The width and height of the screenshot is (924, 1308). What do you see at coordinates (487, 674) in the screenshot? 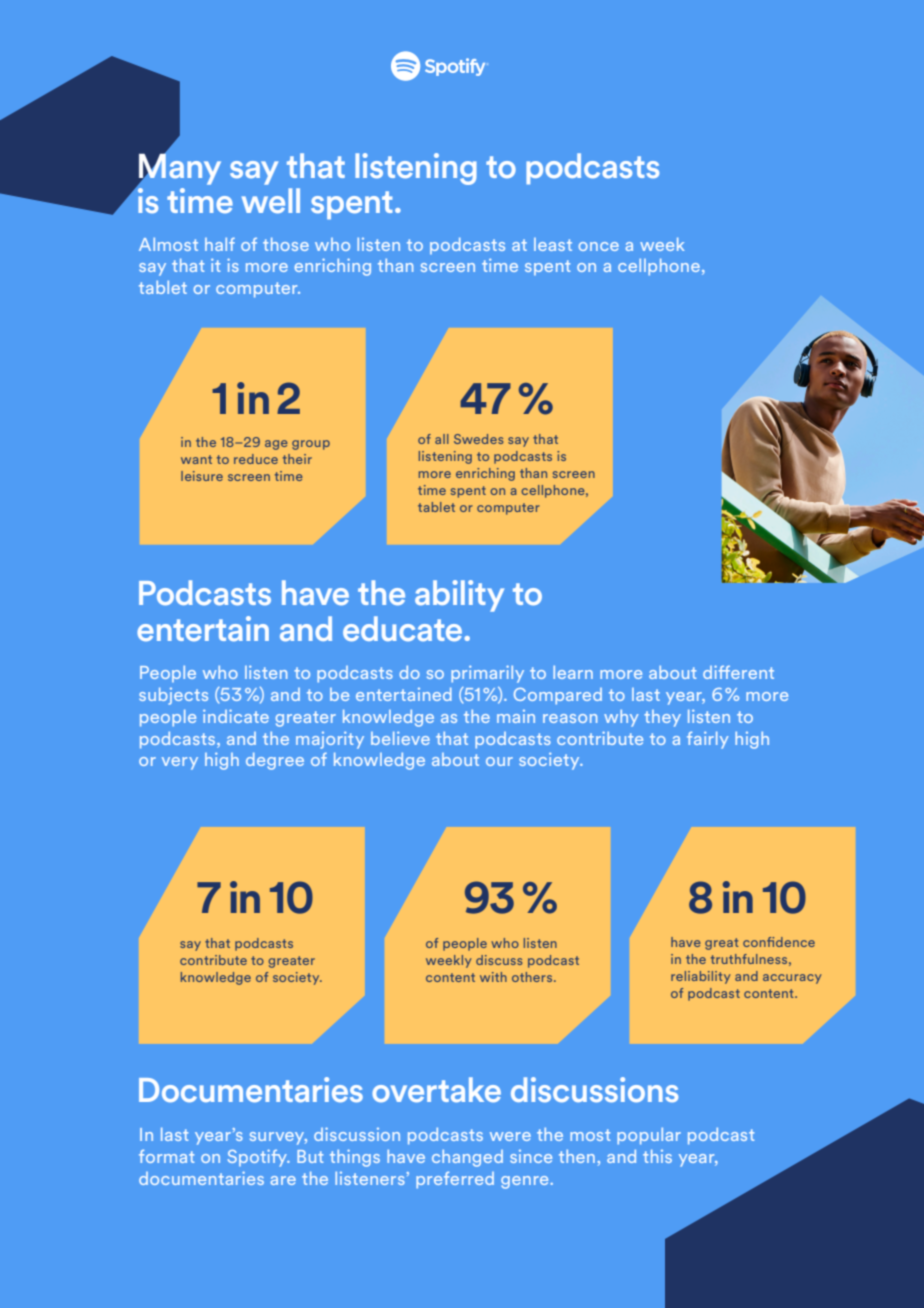
I see `primarily` at bounding box center [487, 674].
